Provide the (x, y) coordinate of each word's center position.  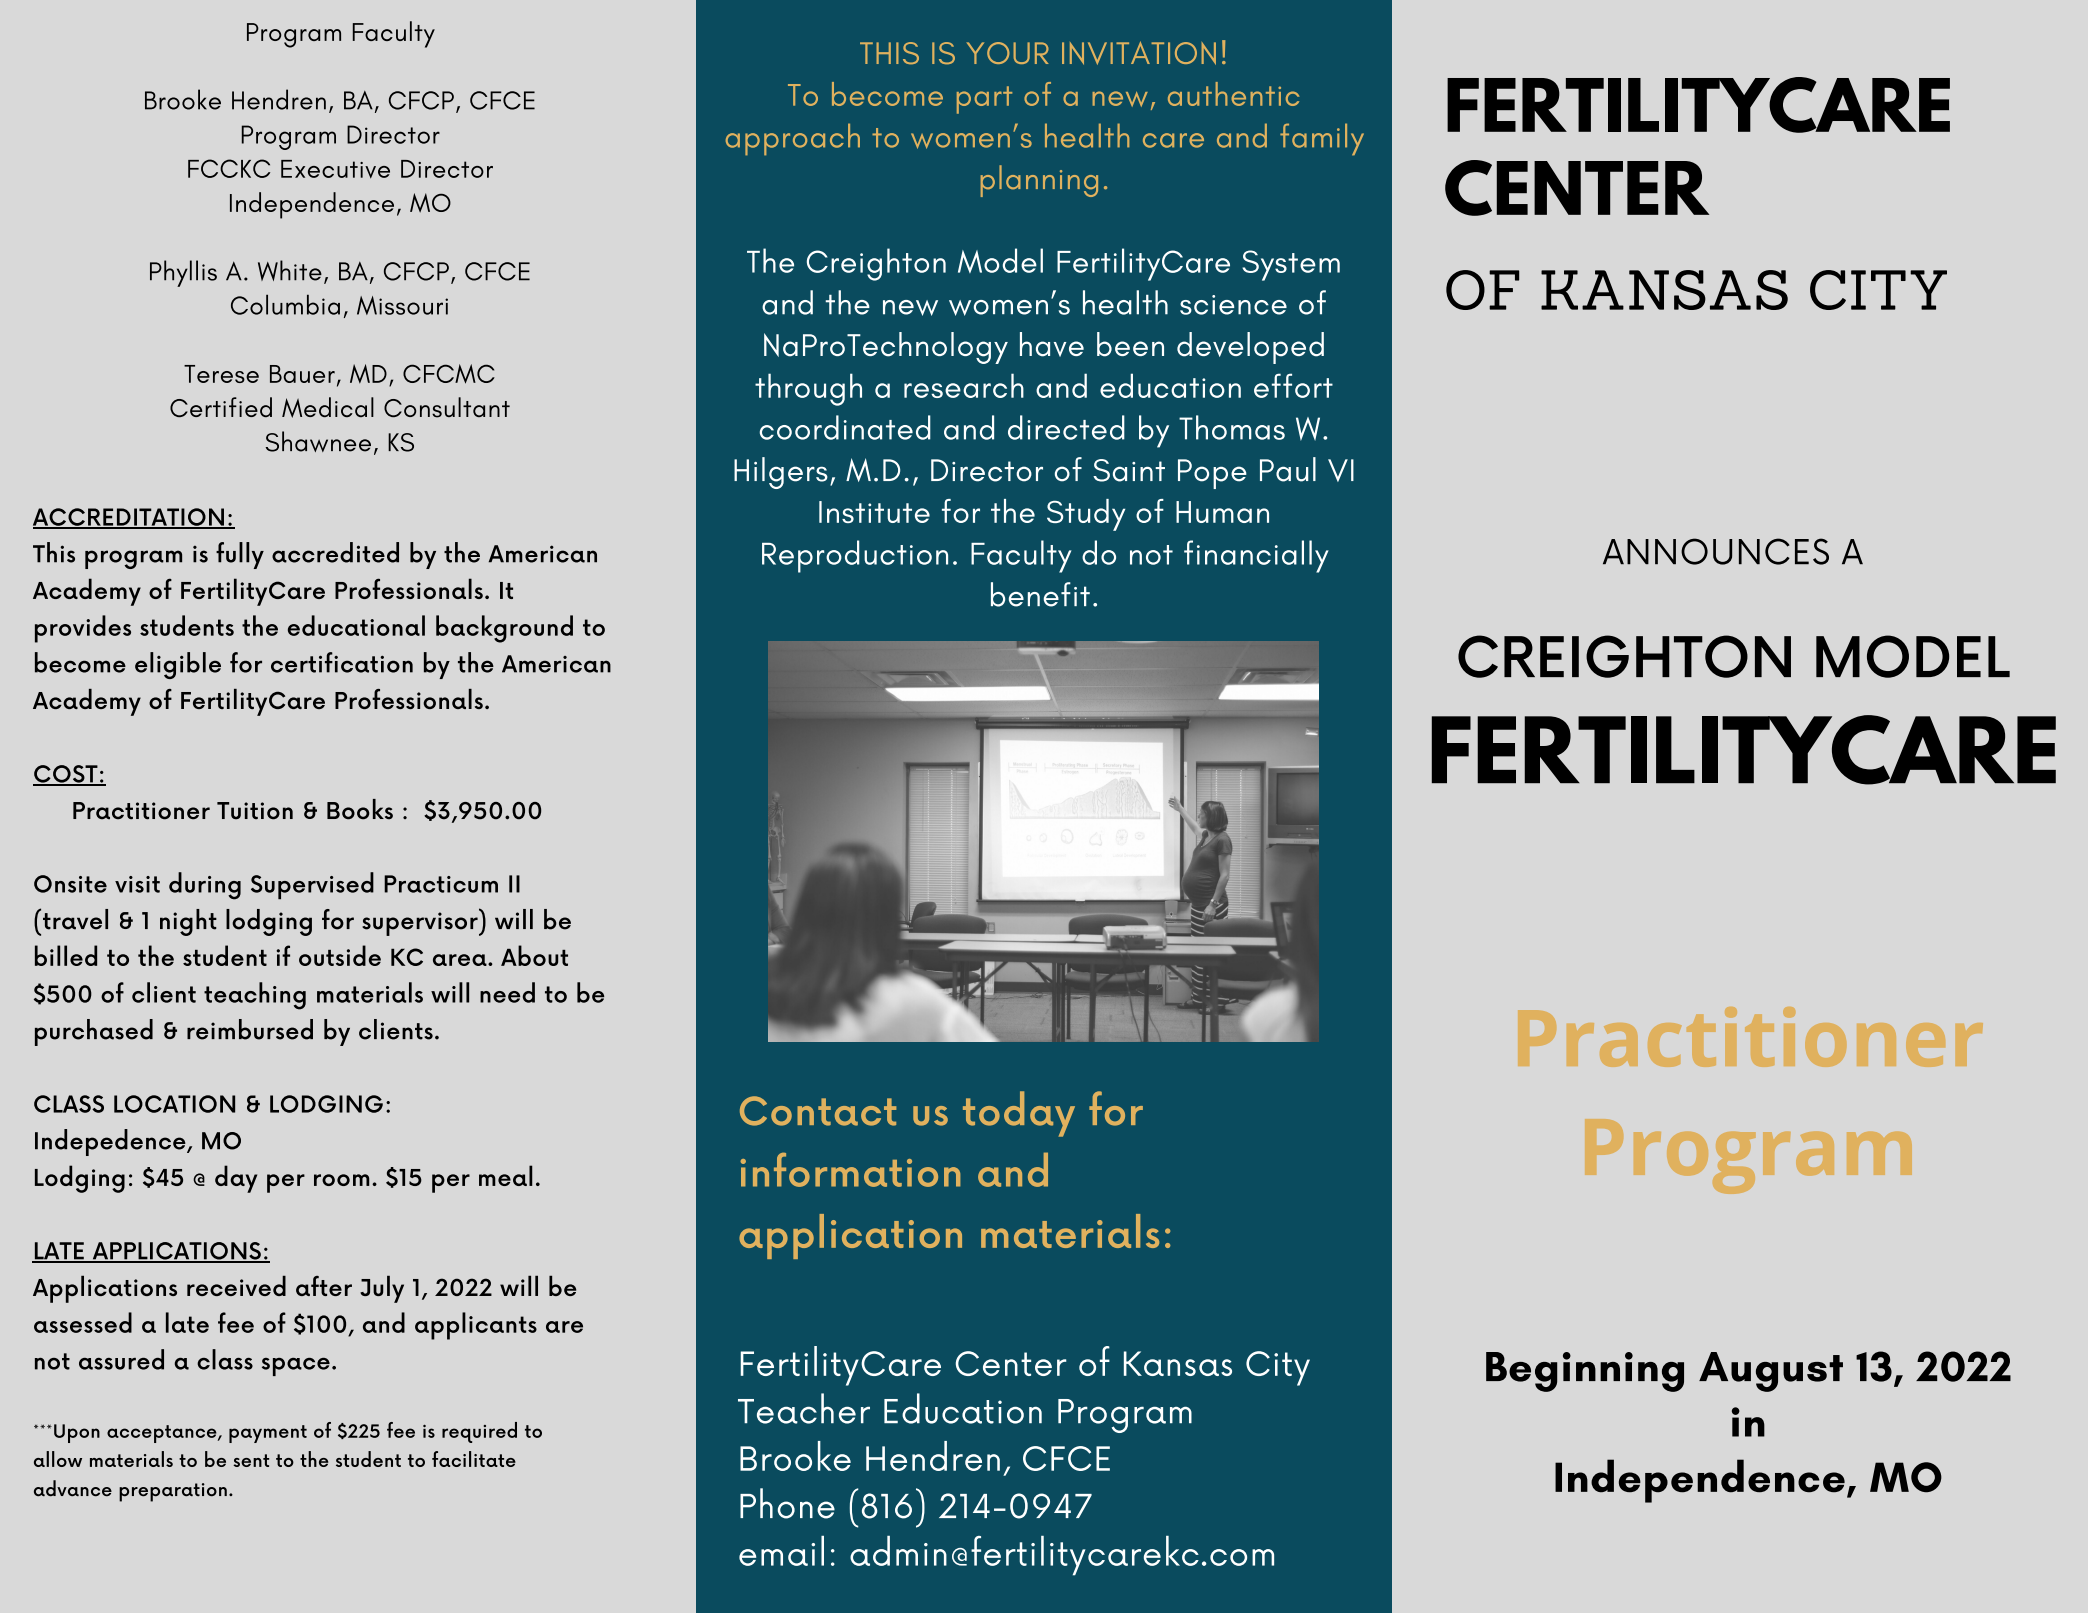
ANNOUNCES (1716, 551)
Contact (818, 1111)
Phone (787, 1503)
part (984, 100)
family (1322, 139)
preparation (173, 1492)
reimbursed (250, 1029)
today (1019, 1114)
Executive (335, 169)
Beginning (1585, 1372)
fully (240, 555)
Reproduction (855, 556)
